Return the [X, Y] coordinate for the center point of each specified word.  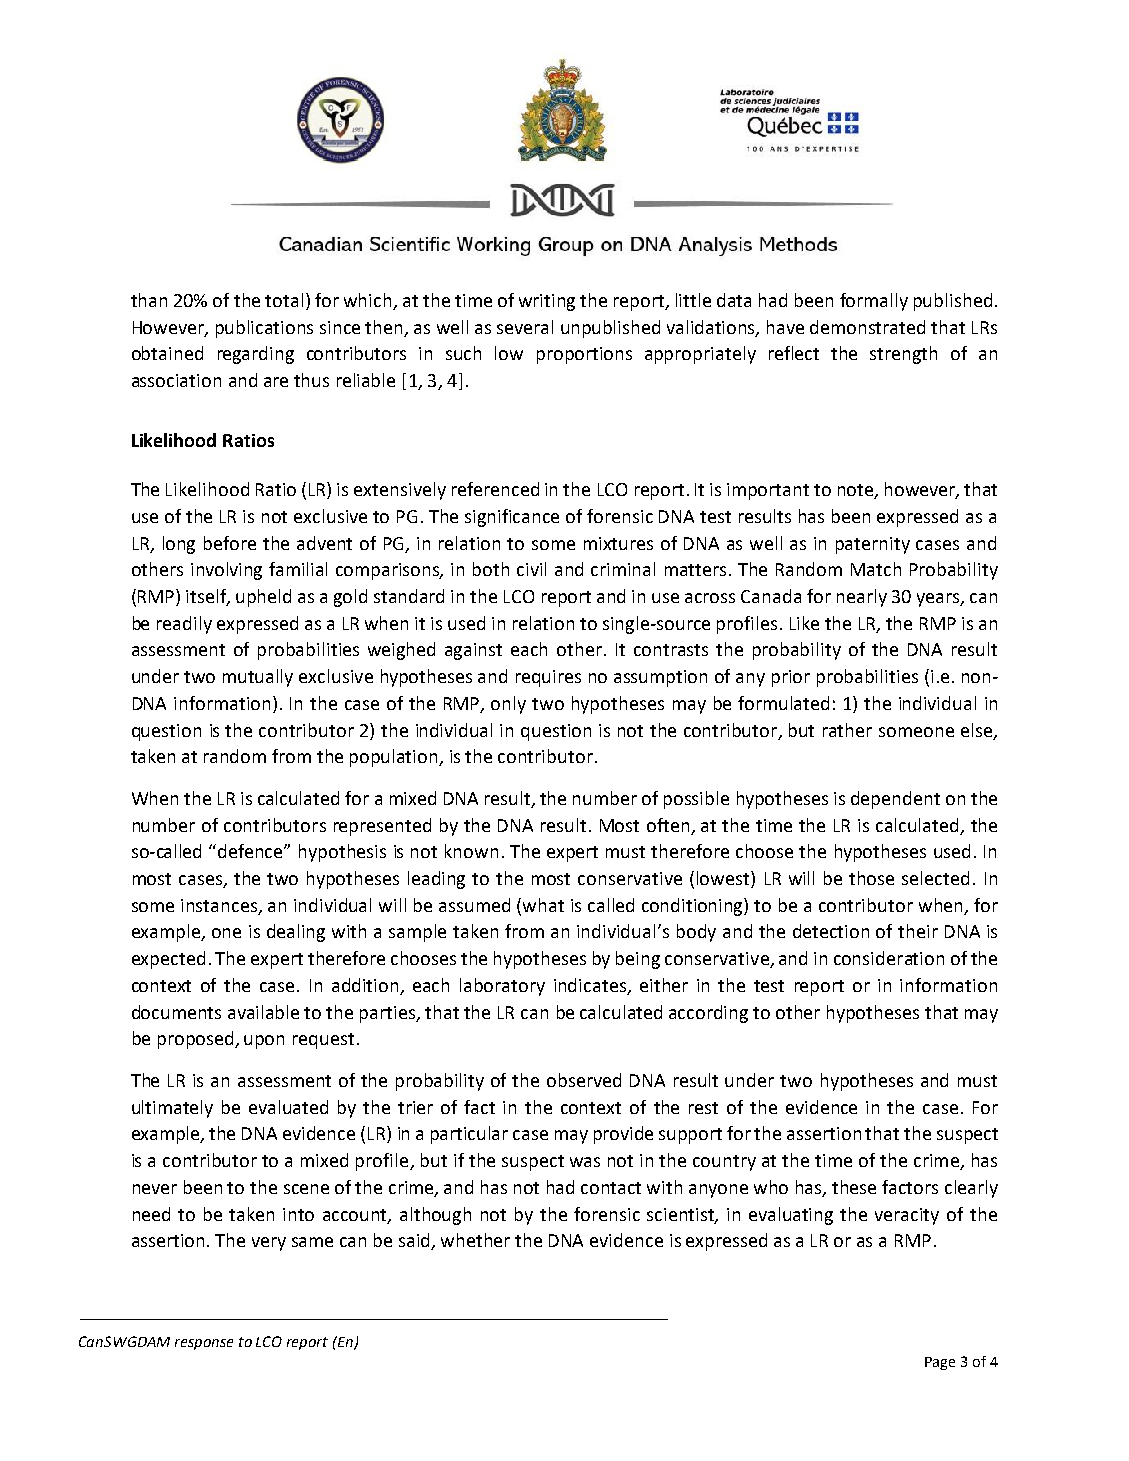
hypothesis [342, 853]
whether [475, 1240]
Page [940, 1363]
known [471, 851]
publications [264, 329]
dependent [895, 800]
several [525, 327]
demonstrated [867, 327]
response [204, 1344]
